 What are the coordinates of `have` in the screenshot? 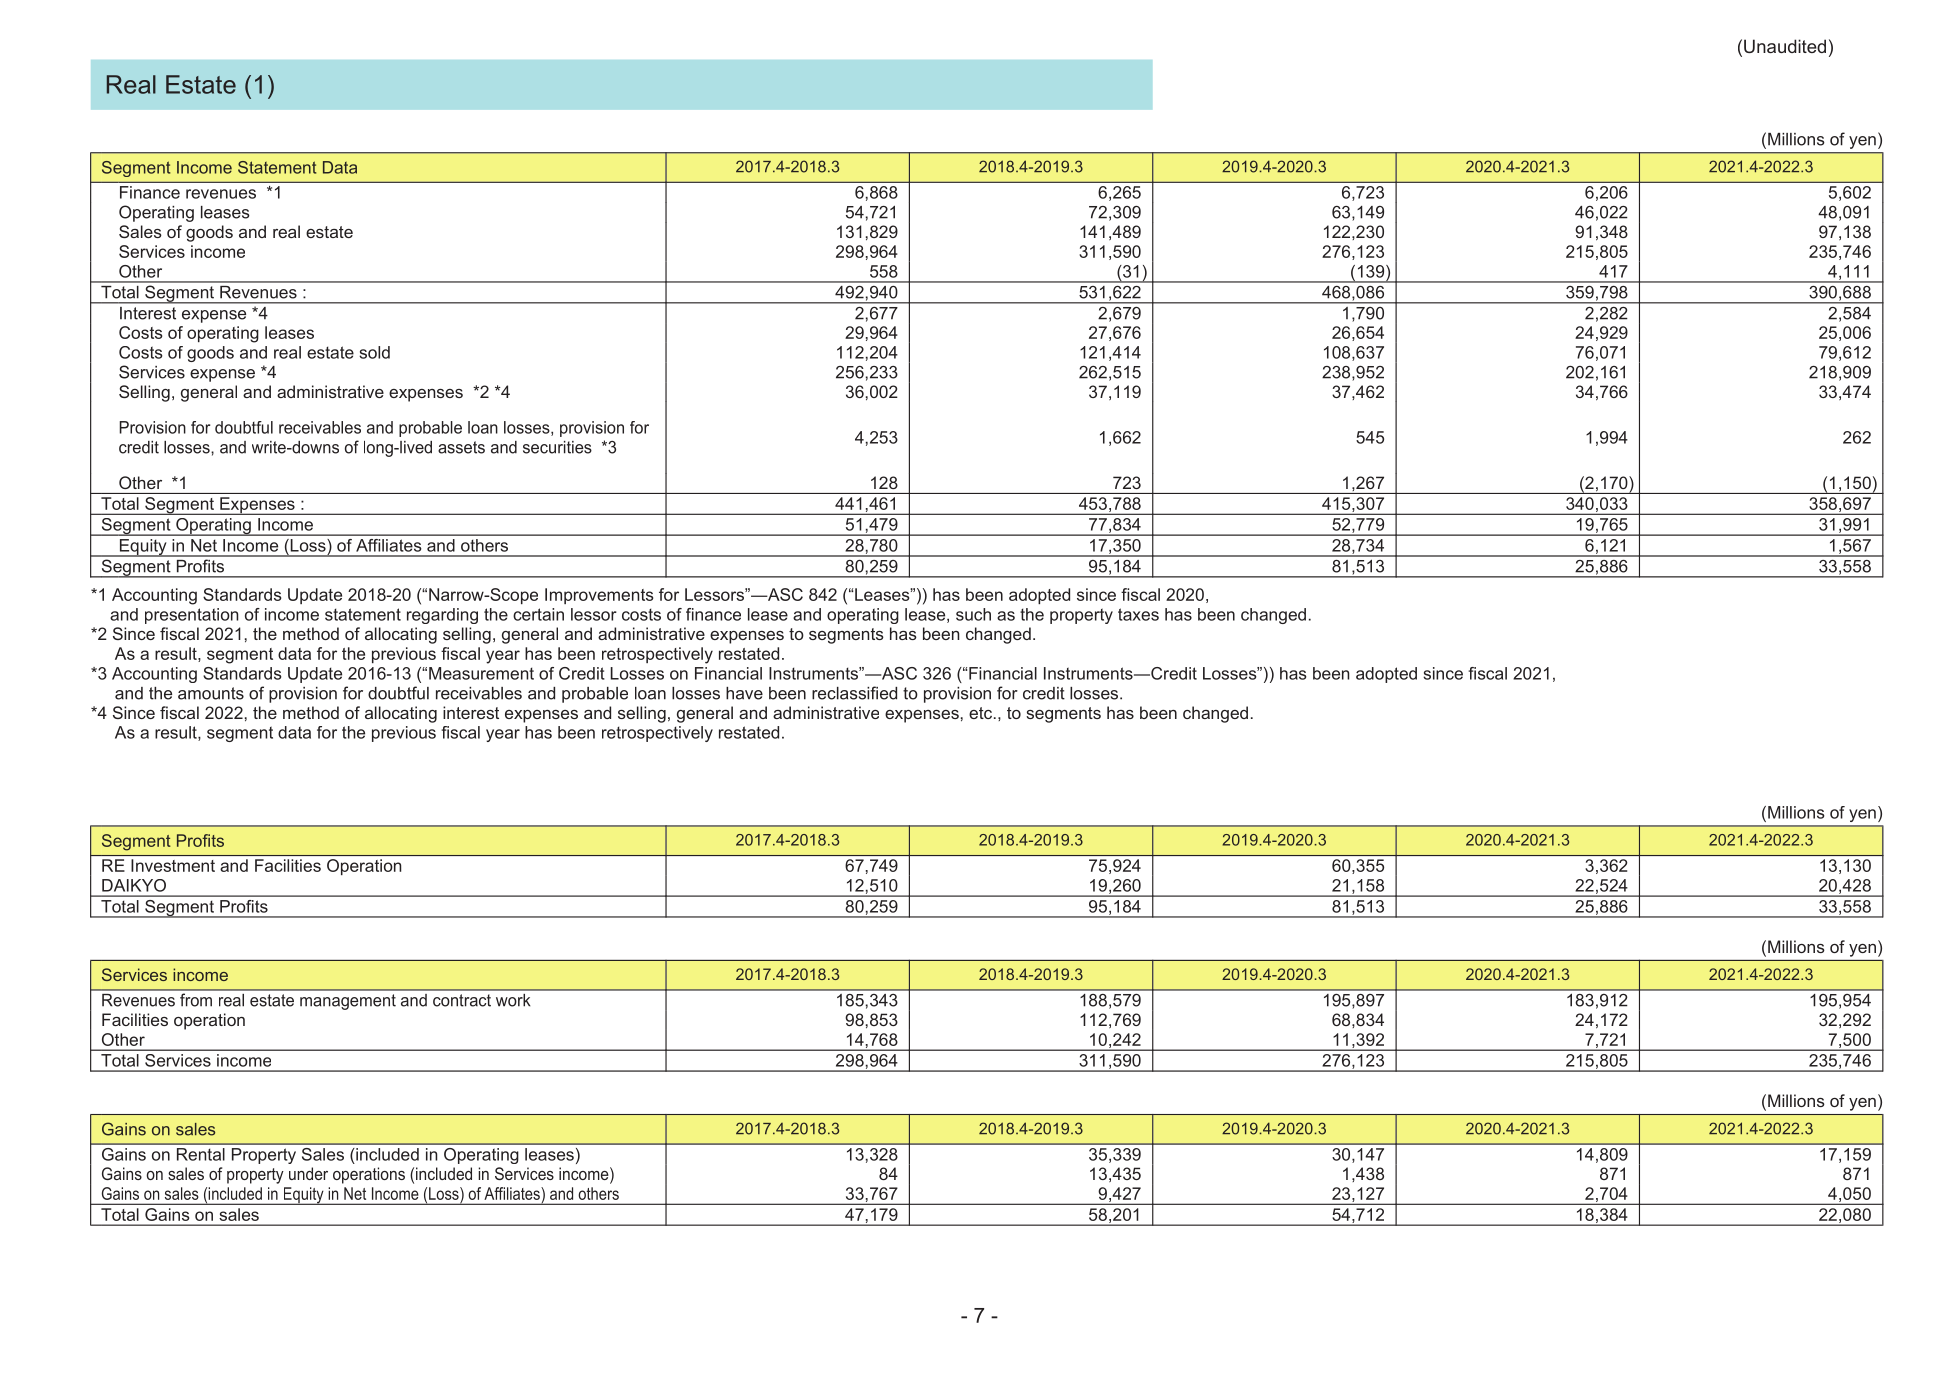 It's located at (744, 693).
